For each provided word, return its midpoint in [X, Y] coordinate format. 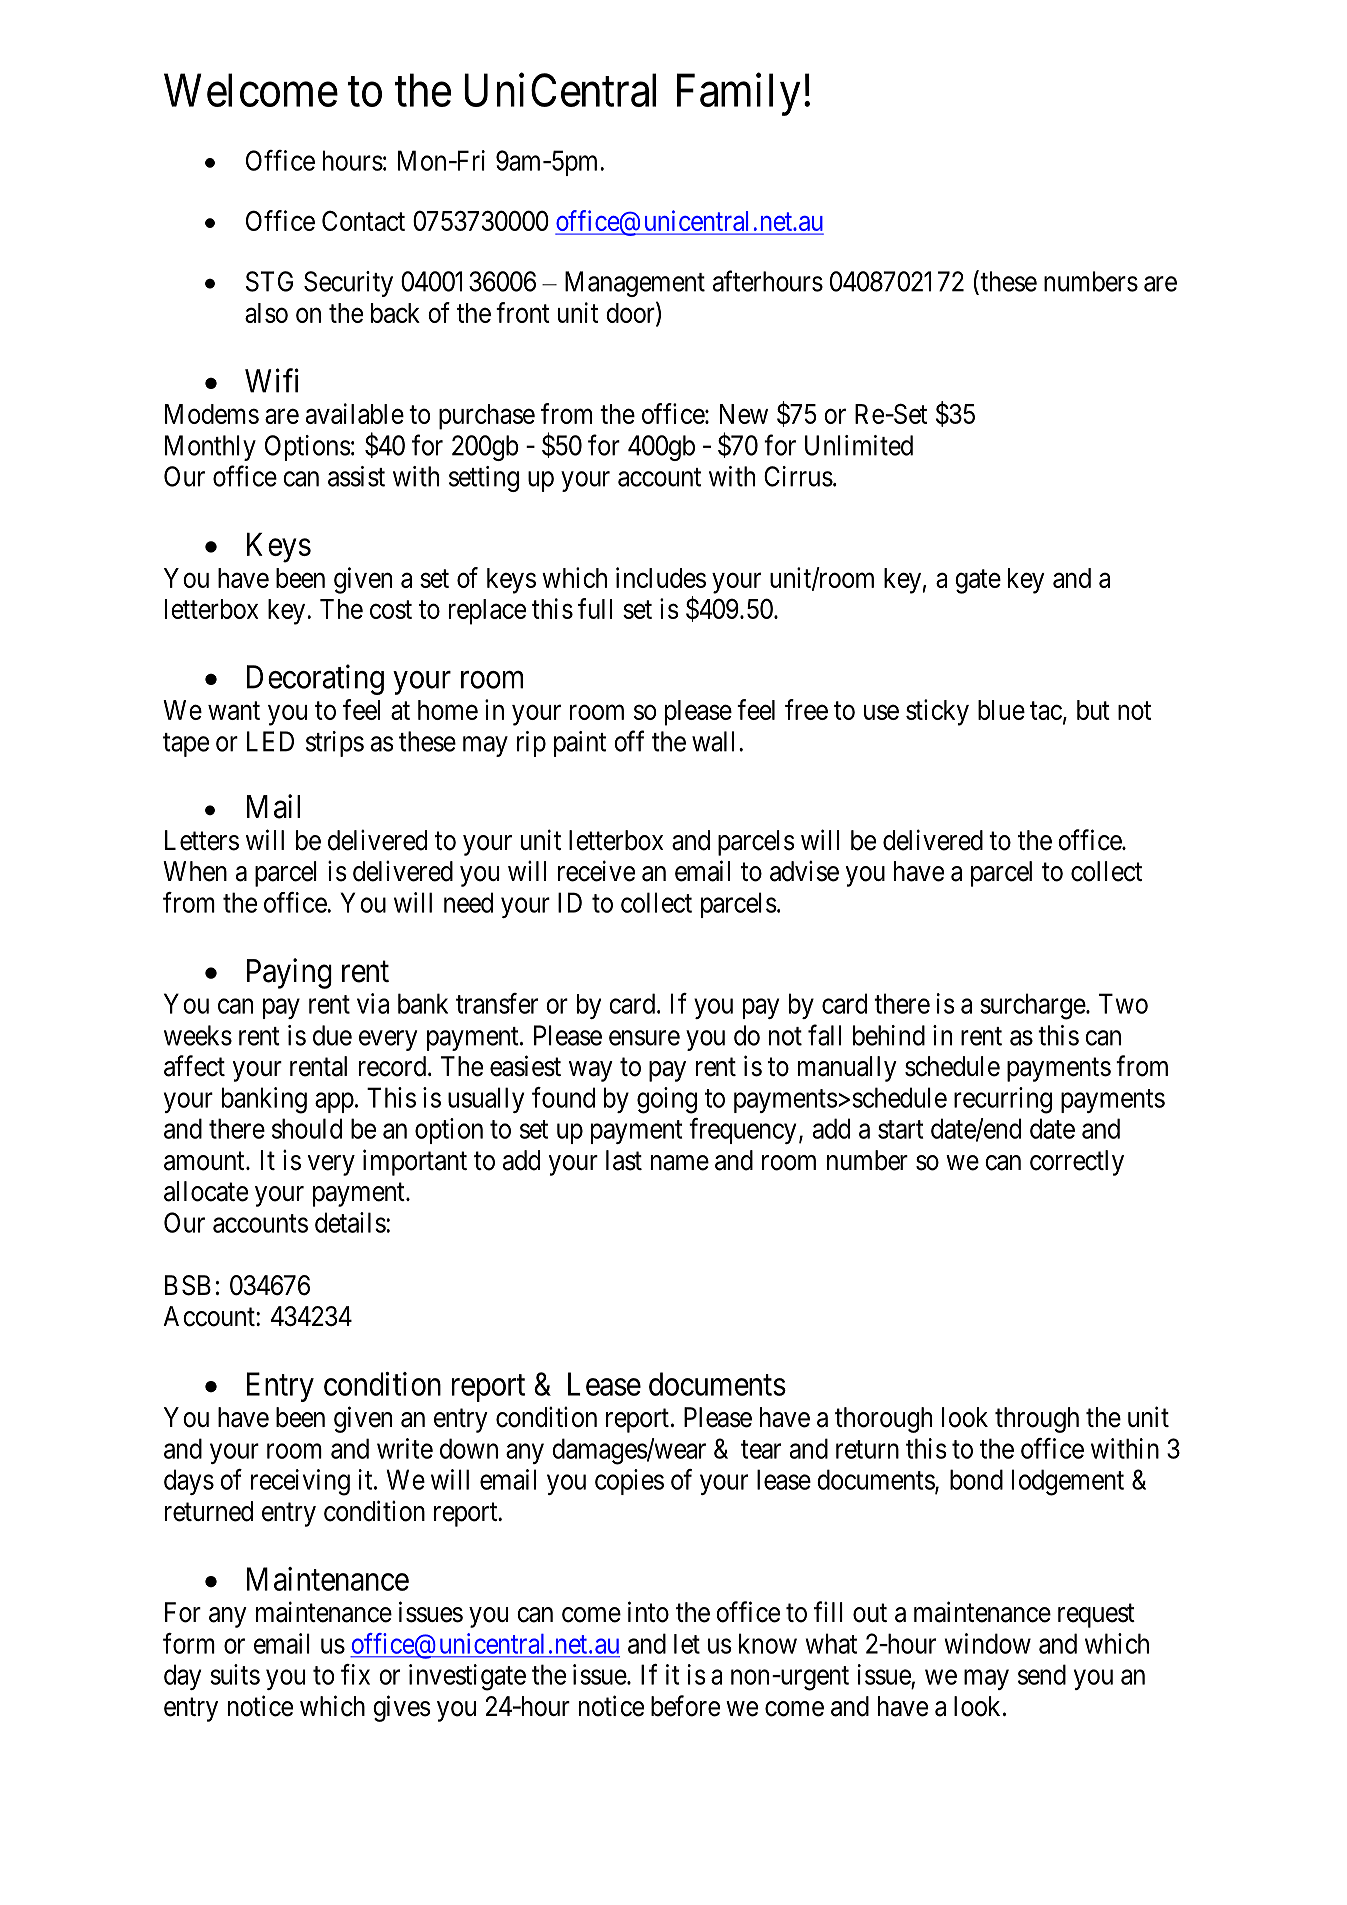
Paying [289, 973]
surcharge [1033, 1006]
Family [739, 94]
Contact [363, 220]
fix [355, 1674]
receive [596, 871]
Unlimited [859, 445]
